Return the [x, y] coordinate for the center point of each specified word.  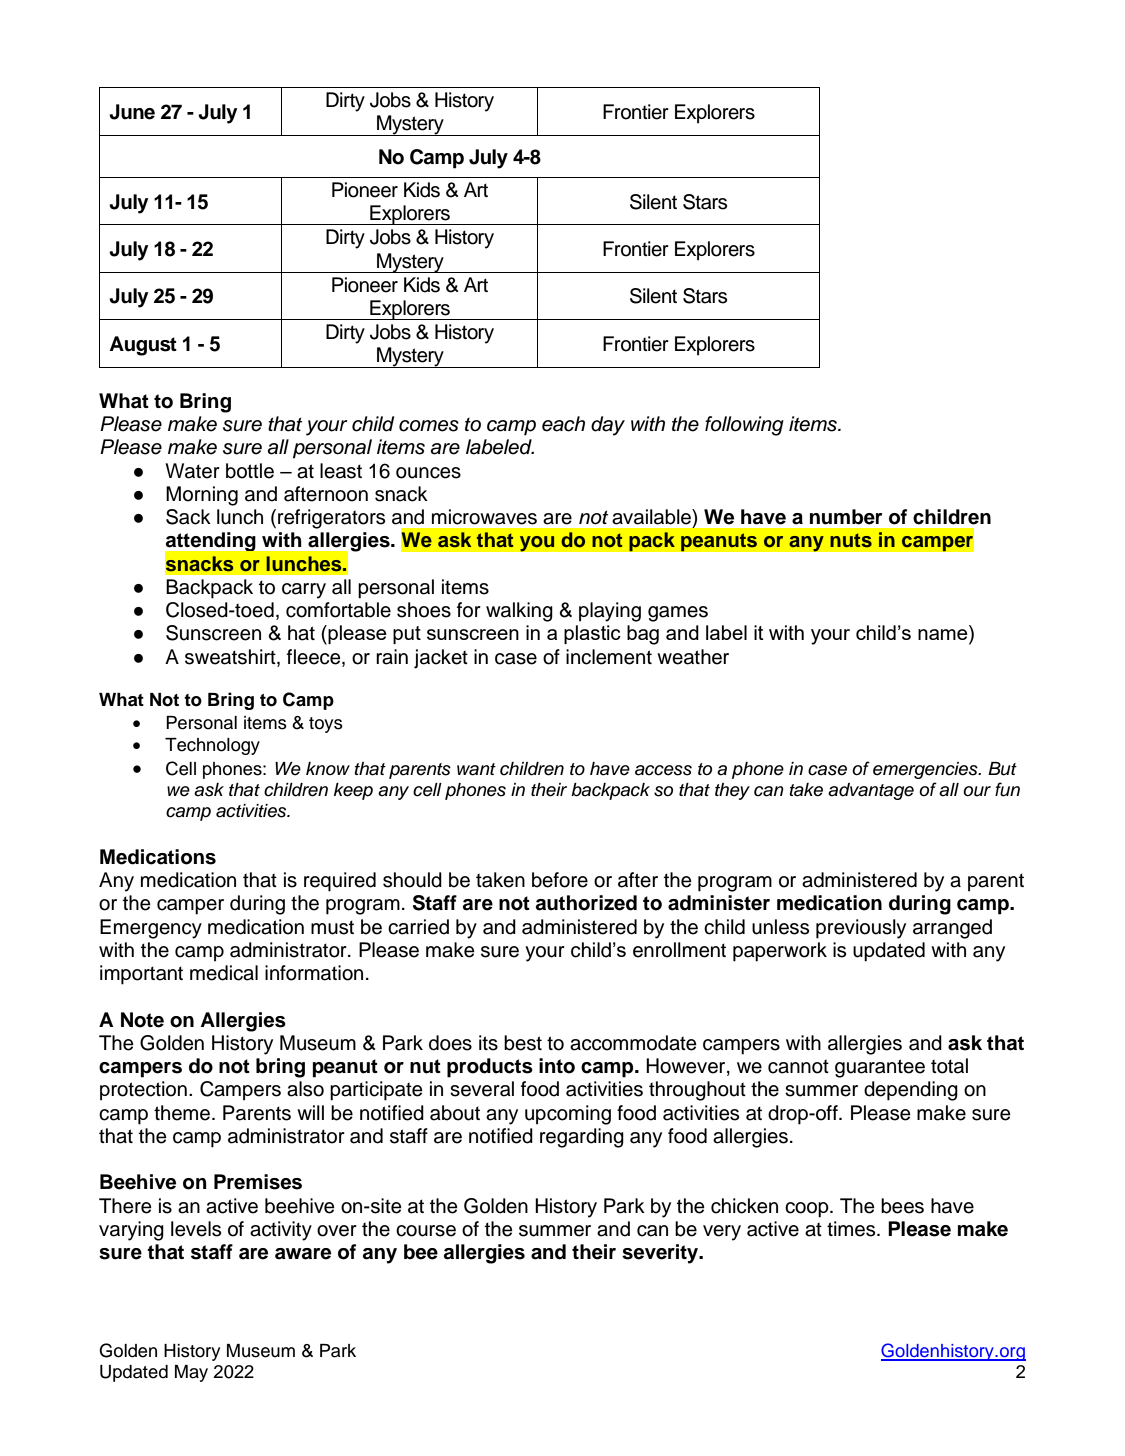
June [132, 112]
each [563, 424]
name [943, 634]
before [560, 880]
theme [182, 1113]
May [191, 1373]
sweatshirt [231, 657]
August [143, 346]
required [340, 882]
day [608, 426]
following [744, 426]
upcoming [568, 1115]
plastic [592, 634]
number [846, 517]
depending [911, 1091]
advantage [871, 791]
